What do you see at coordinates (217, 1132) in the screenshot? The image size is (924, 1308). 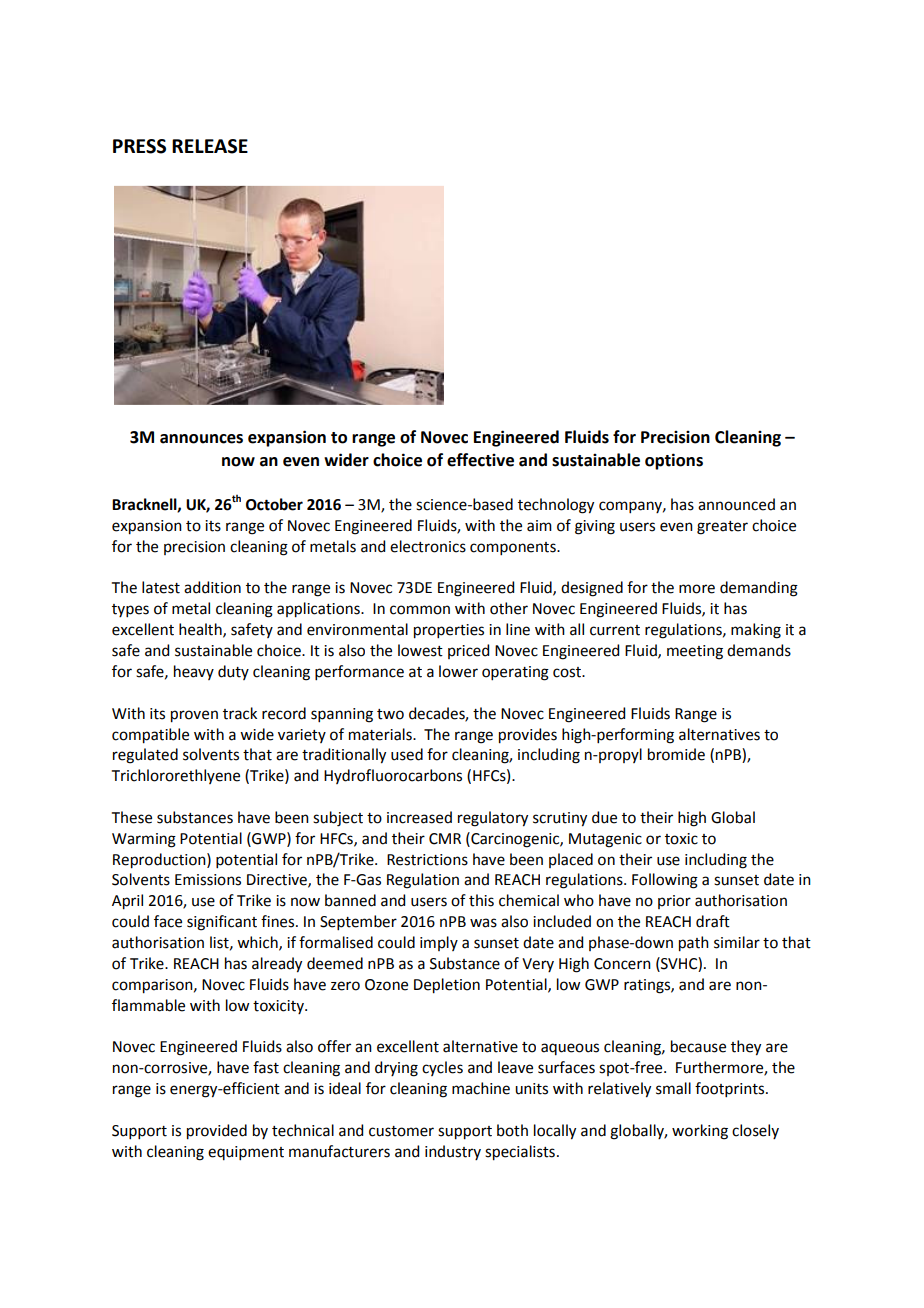 I see `provided` at bounding box center [217, 1132].
